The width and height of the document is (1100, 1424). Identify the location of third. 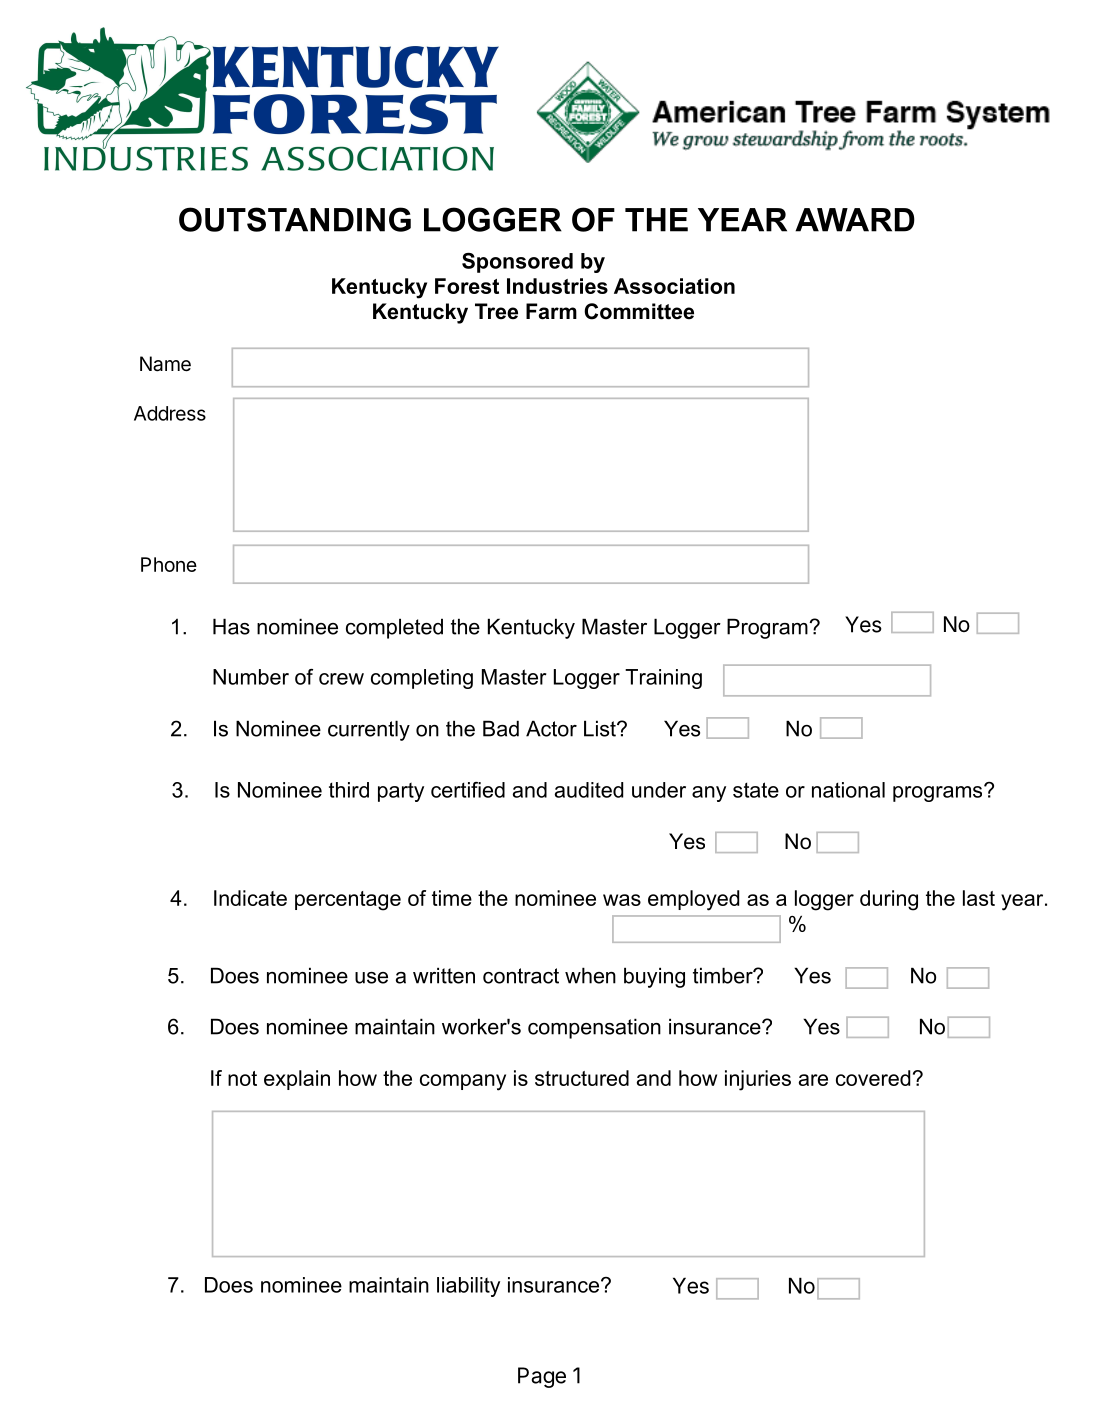
(349, 790).
